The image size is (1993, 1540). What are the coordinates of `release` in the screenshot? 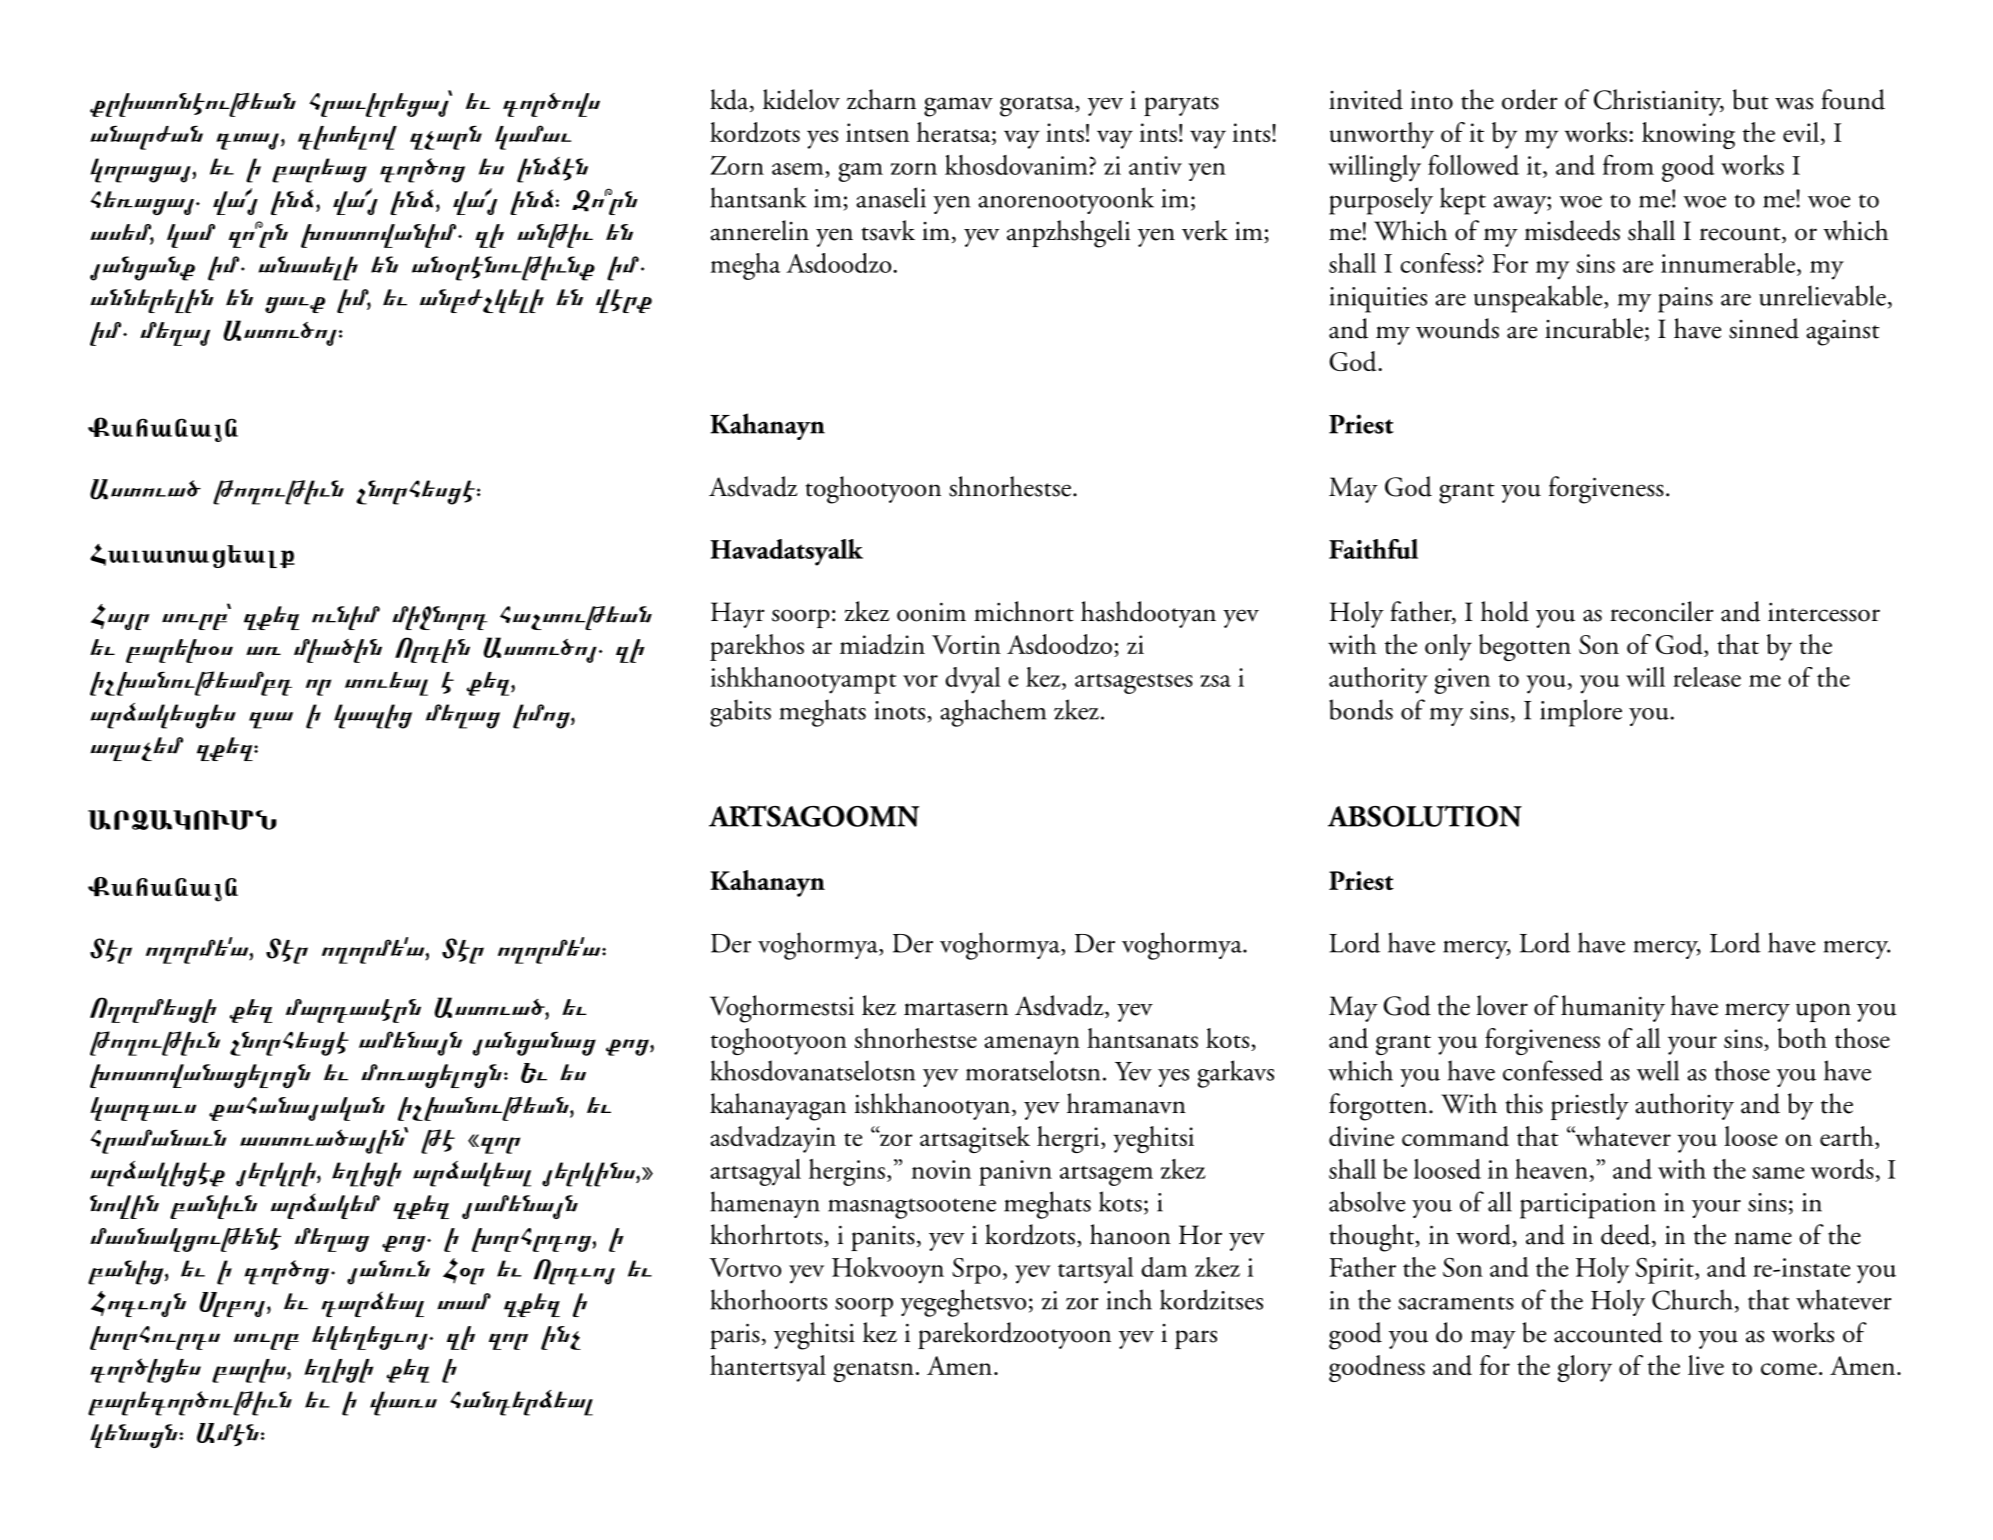 It's located at (1707, 677).
